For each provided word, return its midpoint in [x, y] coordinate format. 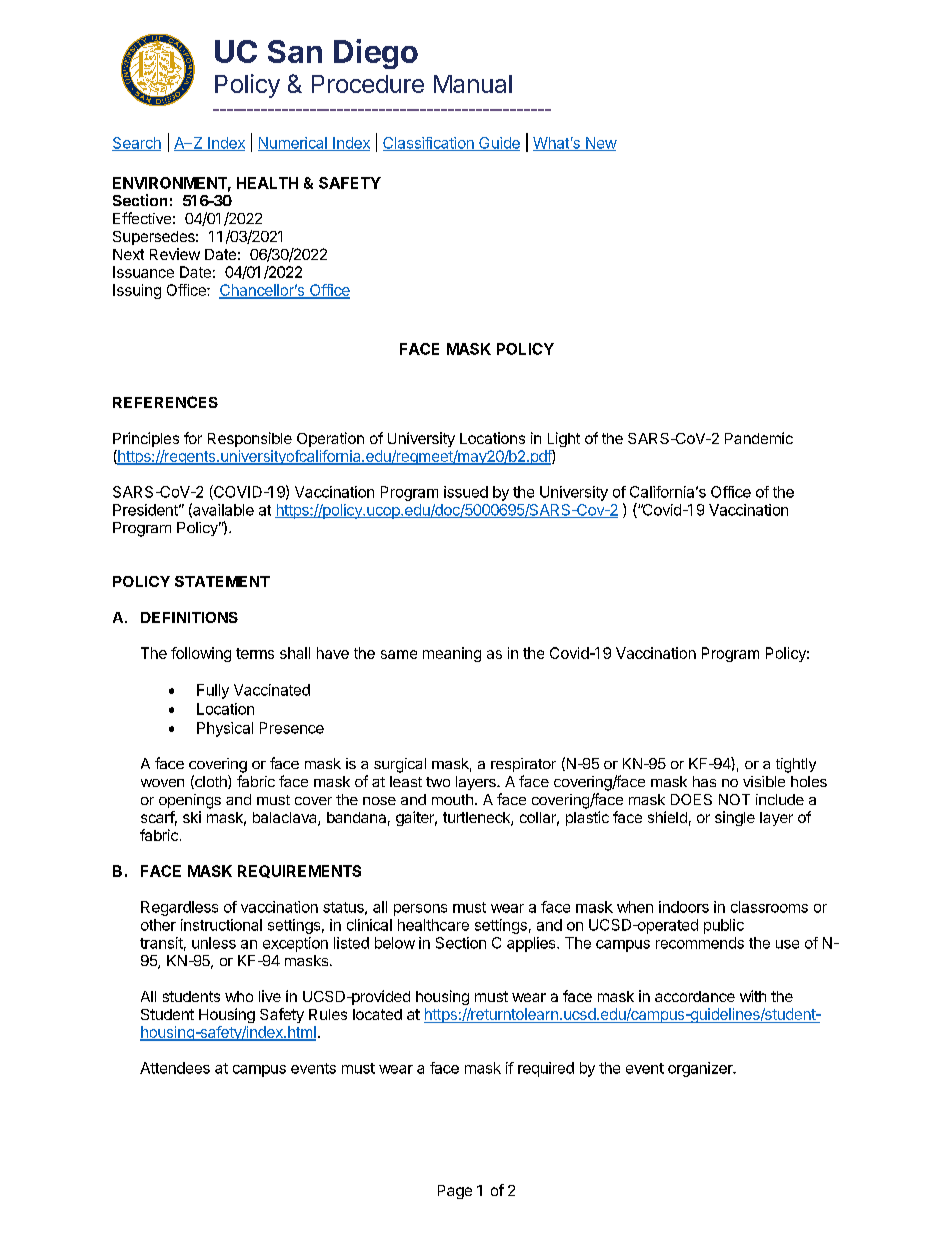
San [295, 51]
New [600, 144]
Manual [473, 84]
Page [455, 1192]
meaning [452, 654]
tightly [796, 765]
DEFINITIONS [189, 617]
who [239, 996]
